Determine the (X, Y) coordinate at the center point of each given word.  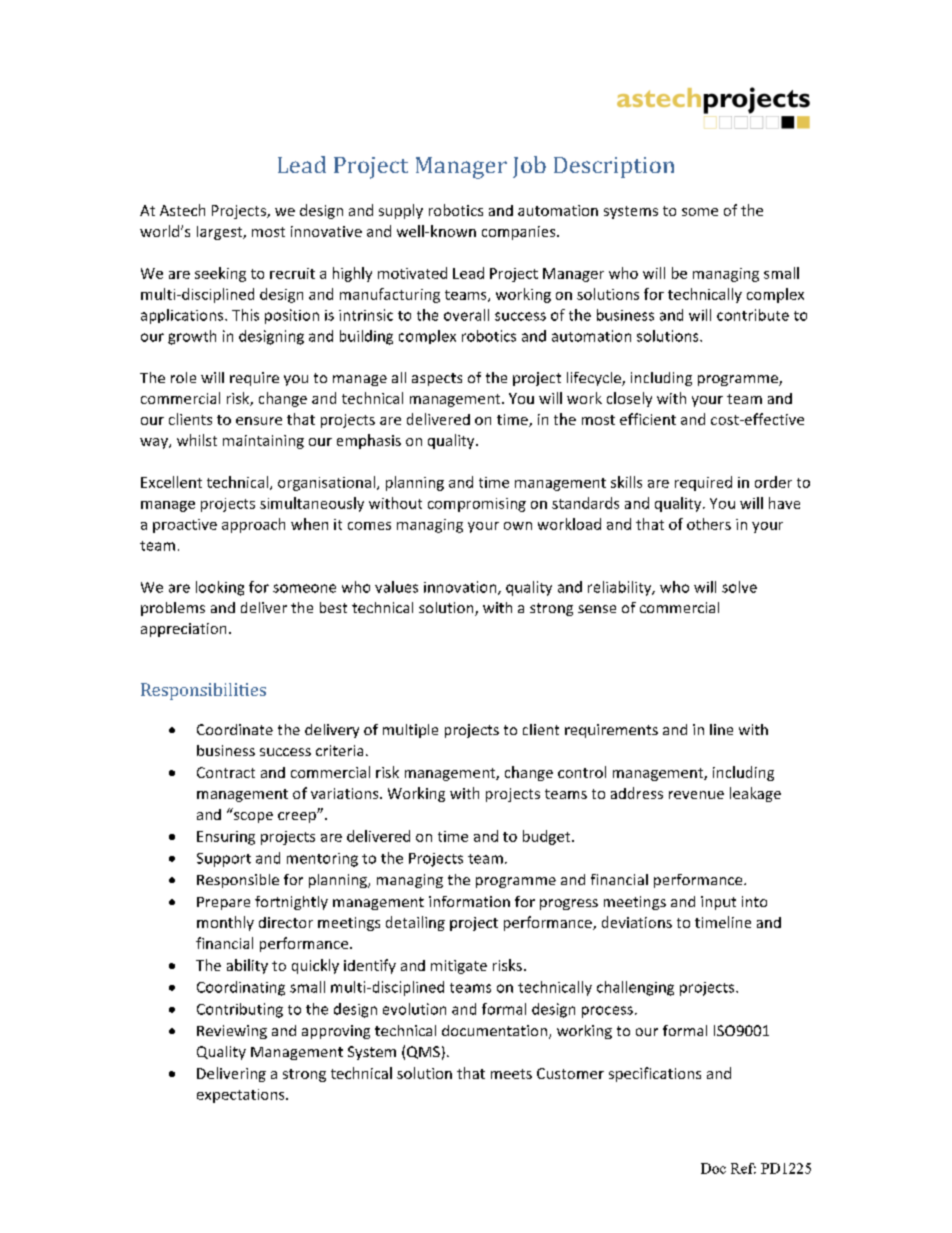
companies (520, 233)
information (469, 901)
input (718, 903)
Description (614, 167)
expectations (242, 1096)
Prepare (223, 903)
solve (739, 587)
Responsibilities (203, 691)
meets (511, 1074)
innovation (461, 588)
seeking (220, 274)
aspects (437, 379)
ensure (259, 421)
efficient (648, 419)
